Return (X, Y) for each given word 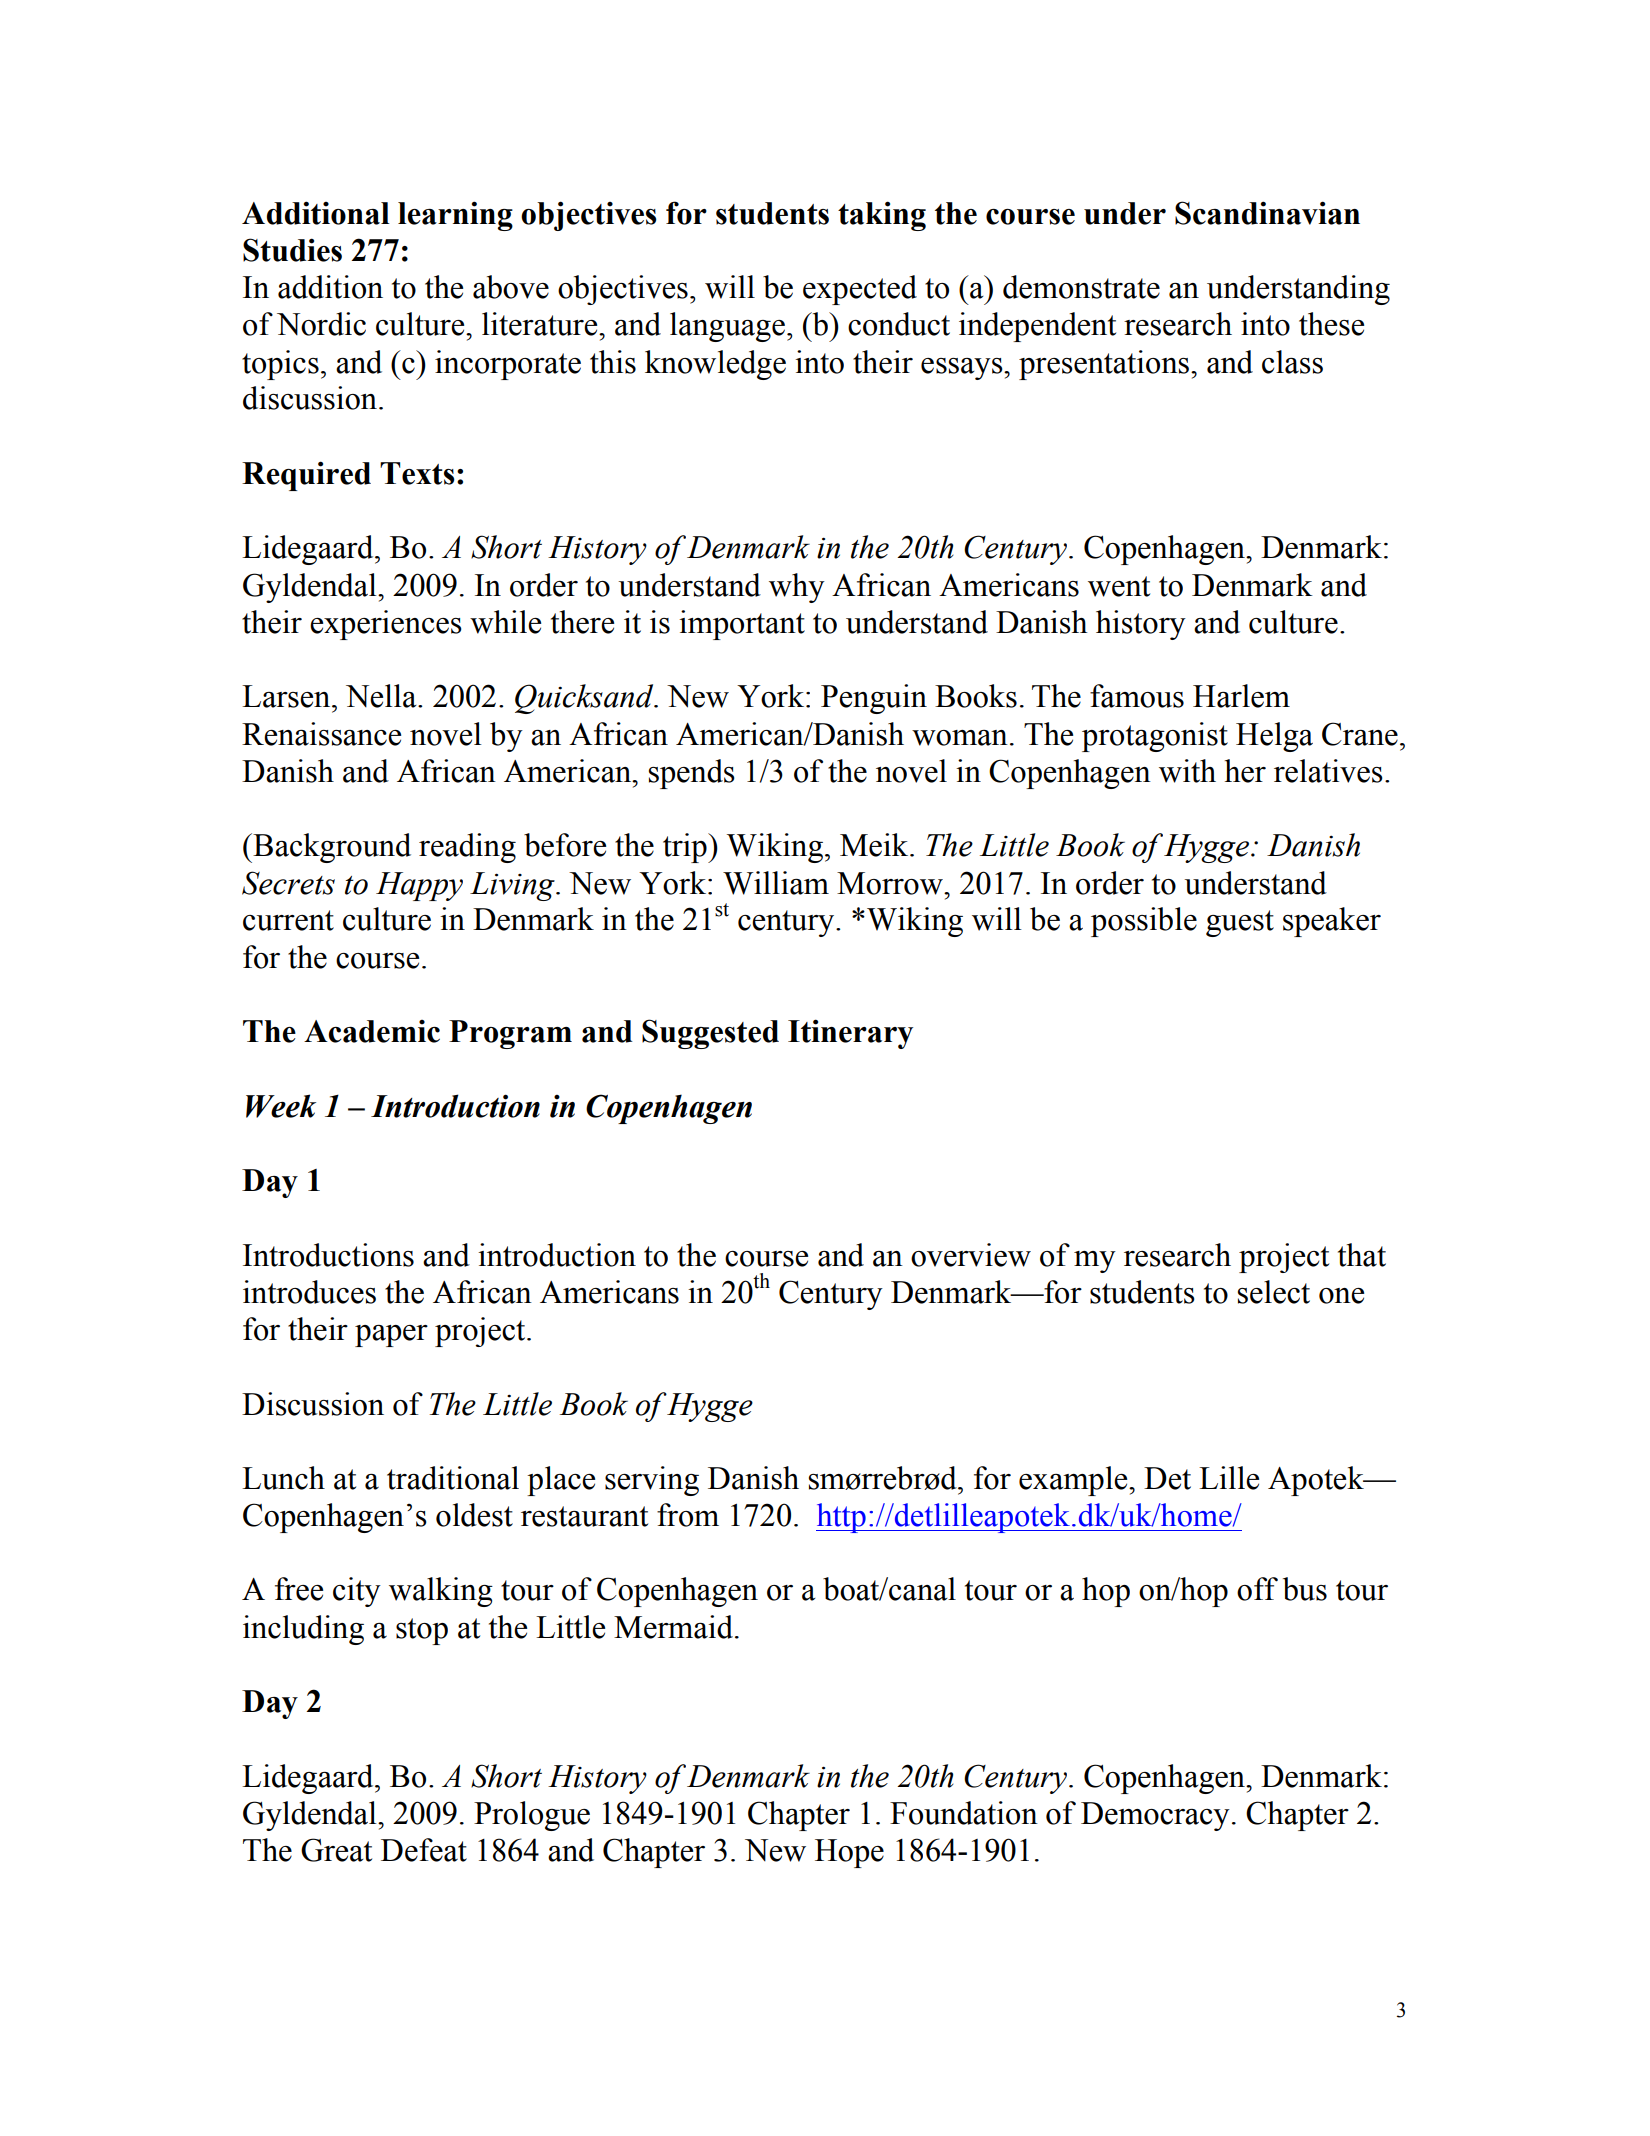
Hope (849, 1853)
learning (455, 216)
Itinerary (850, 1034)
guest (1240, 923)
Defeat (424, 1850)
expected (860, 290)
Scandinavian (1267, 213)
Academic (372, 1031)
